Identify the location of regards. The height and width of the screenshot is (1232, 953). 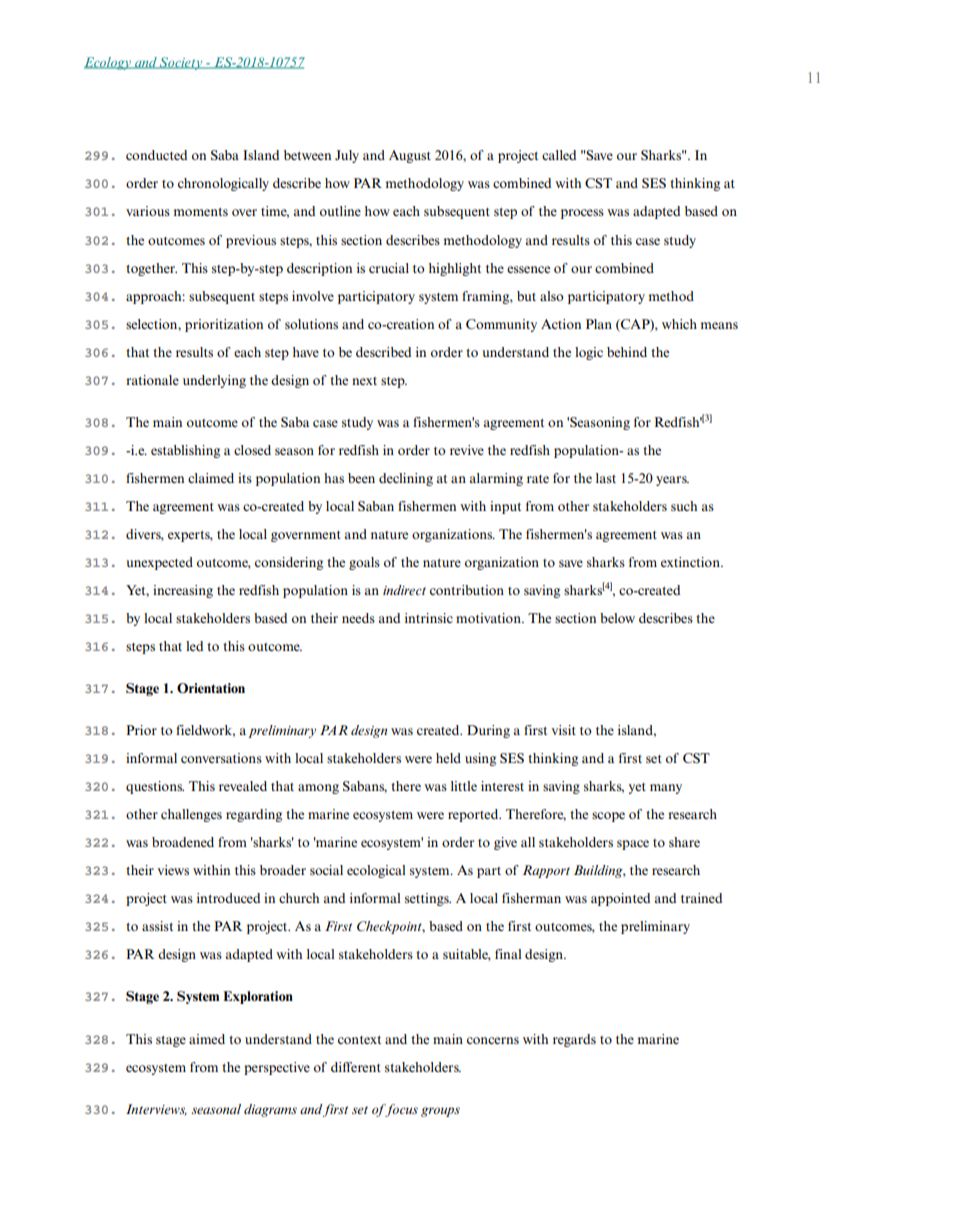
(574, 1040).
